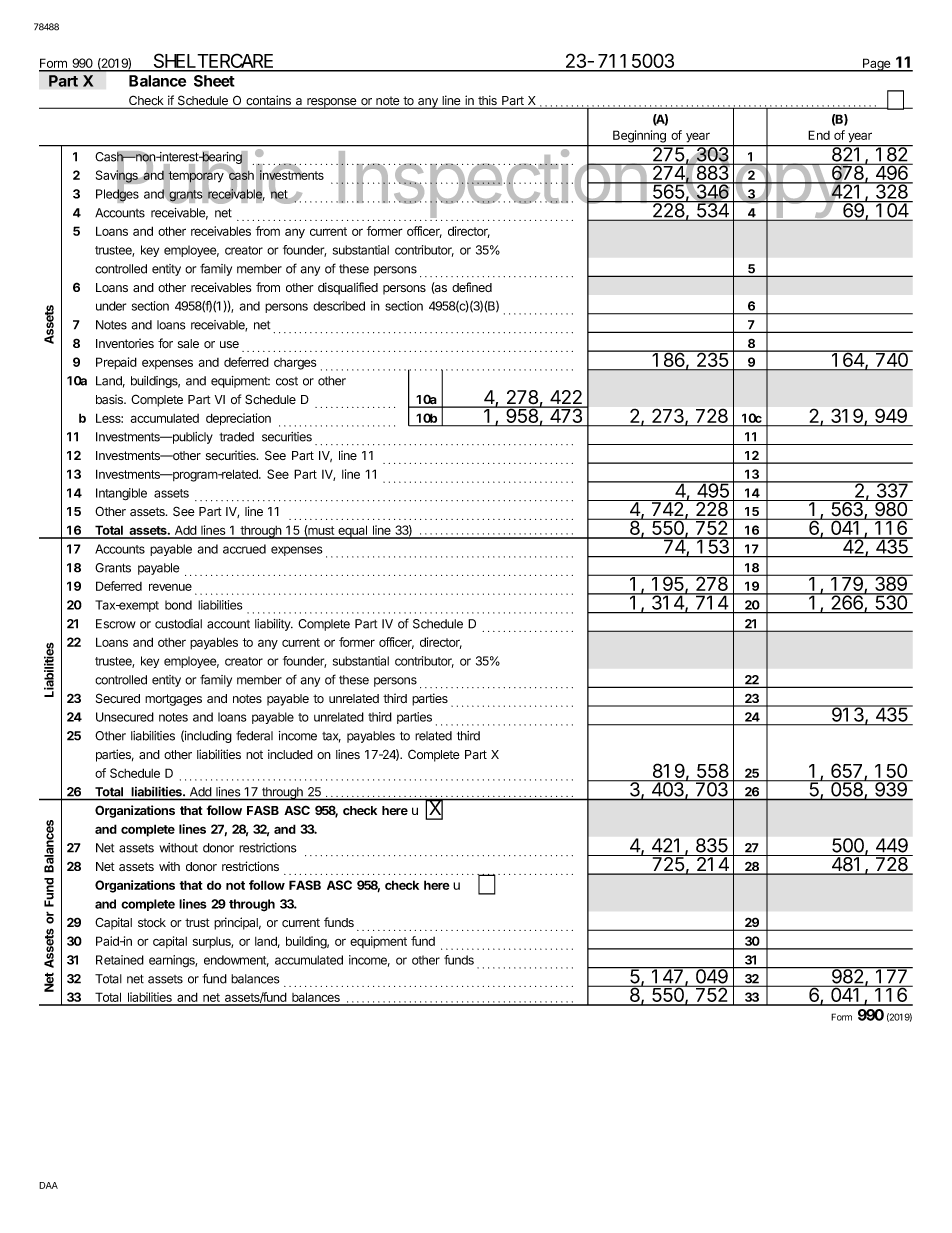 This page has height=1233, width=952. I want to click on included, so click(290, 754).
